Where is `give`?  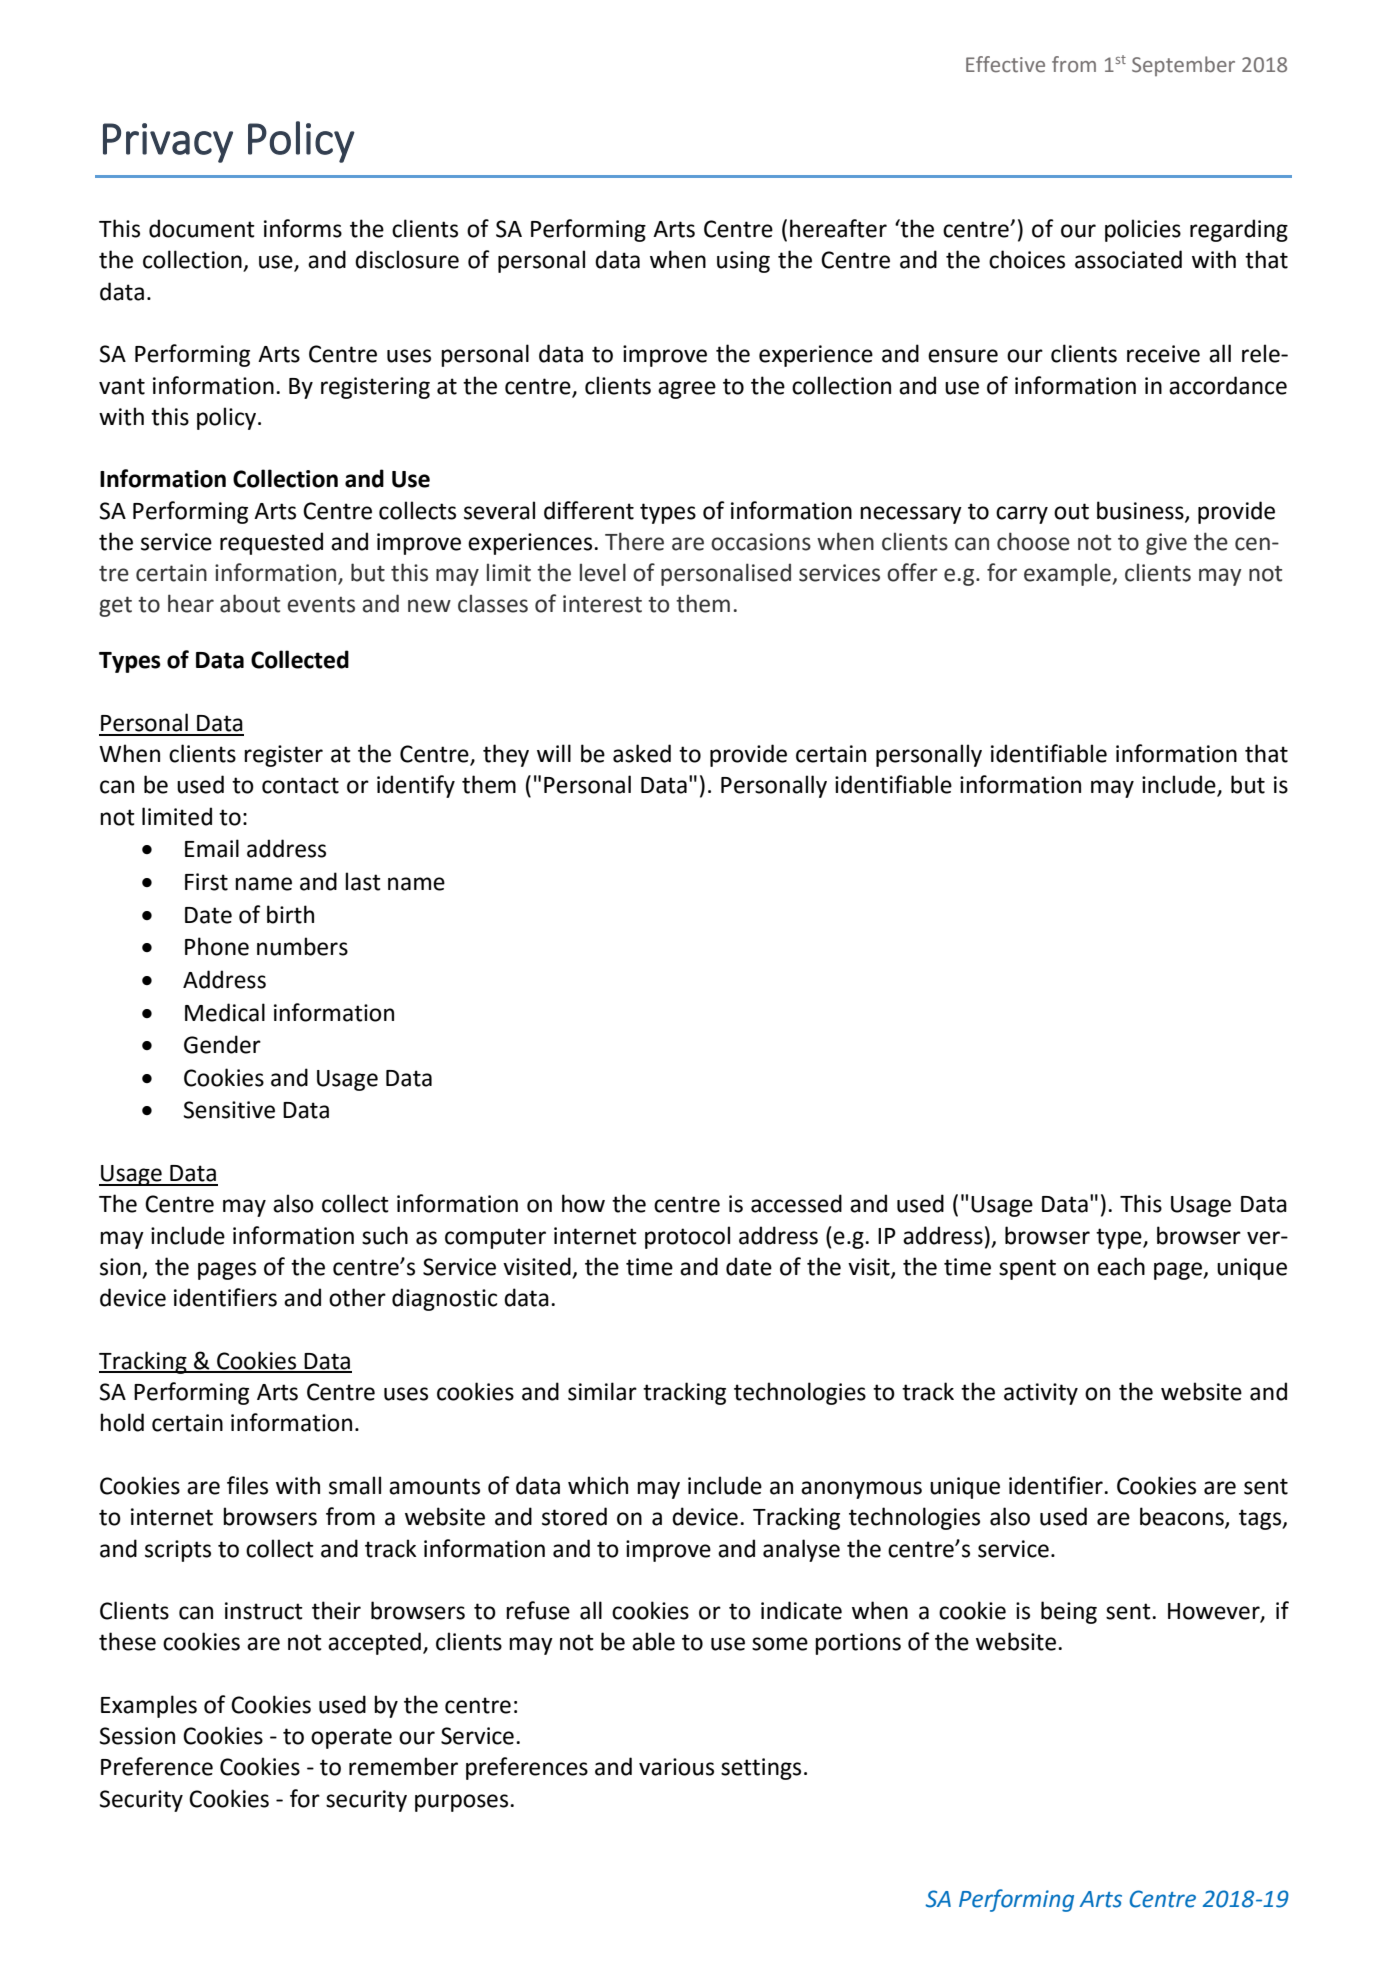 give is located at coordinates (1166, 544).
